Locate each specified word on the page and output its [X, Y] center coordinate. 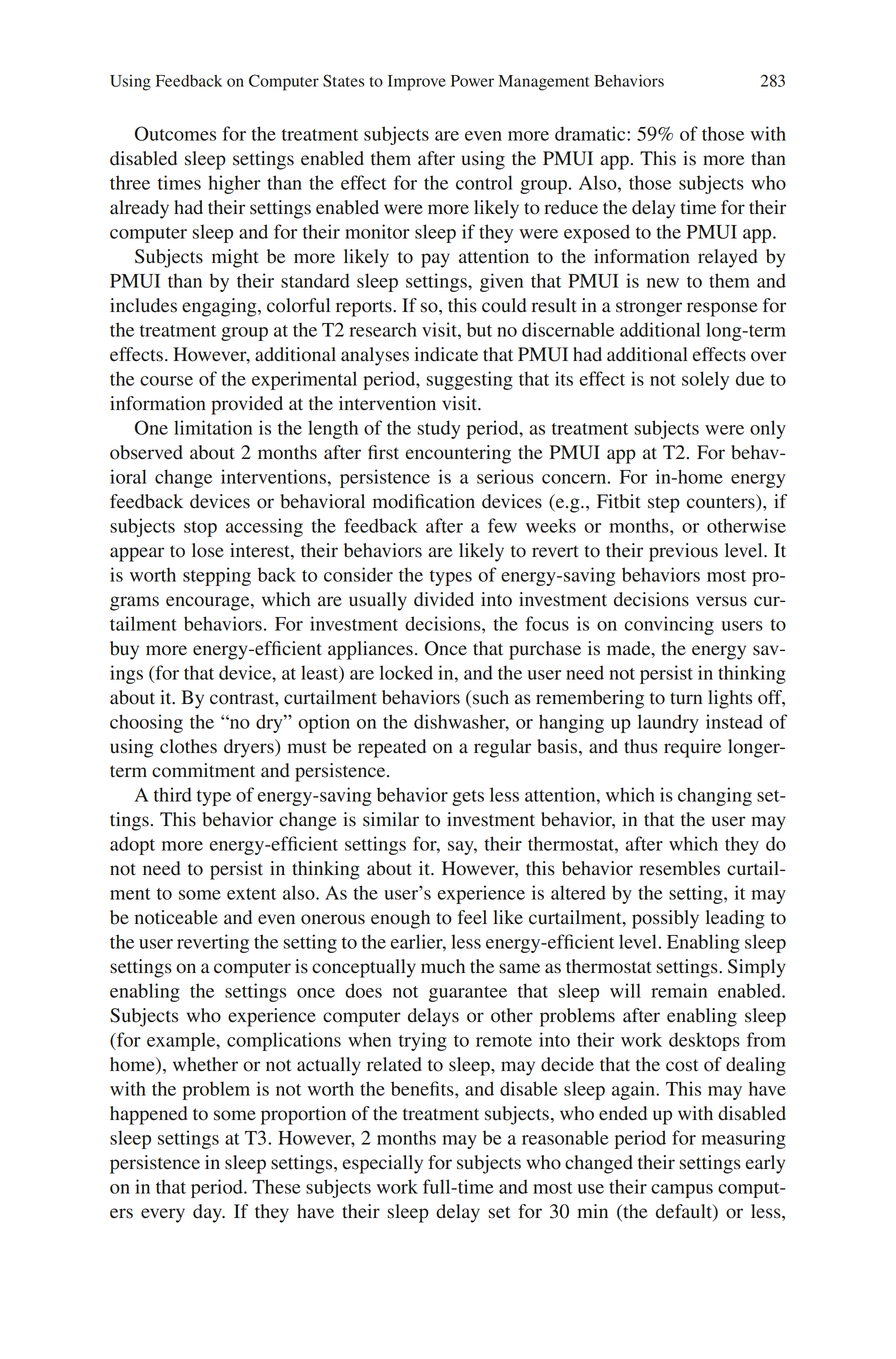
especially [383, 1164]
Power [472, 81]
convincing [669, 625]
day [208, 1213]
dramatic [591, 133]
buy [124, 650]
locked [406, 672]
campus [682, 1191]
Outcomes [175, 133]
